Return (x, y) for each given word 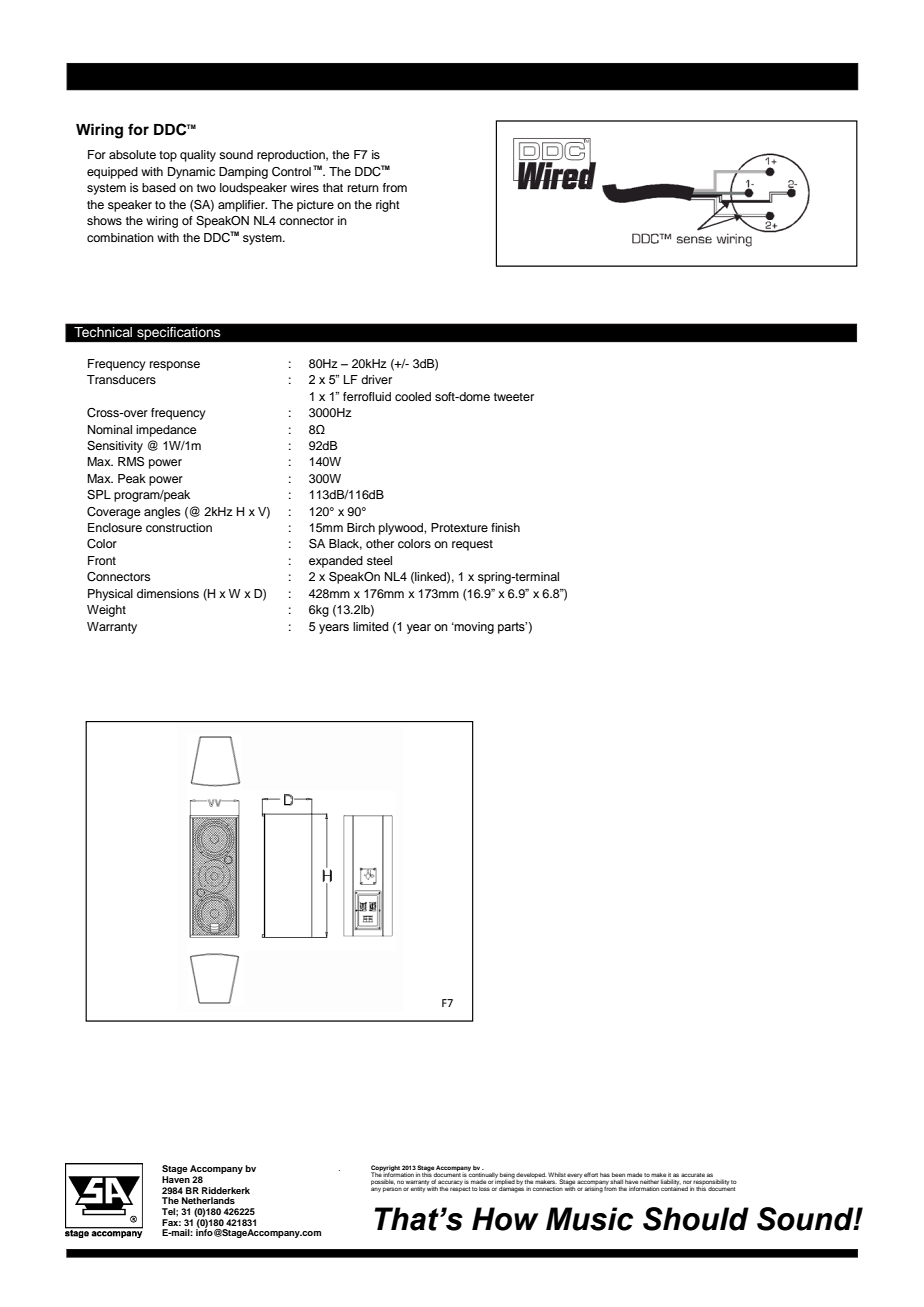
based (159, 187)
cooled (413, 396)
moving (473, 628)
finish (505, 527)
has (605, 1174)
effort (591, 1174)
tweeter (514, 397)
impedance (166, 431)
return (363, 188)
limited (370, 626)
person (392, 1189)
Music (589, 1219)
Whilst (557, 1174)
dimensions (168, 593)
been (618, 1174)
